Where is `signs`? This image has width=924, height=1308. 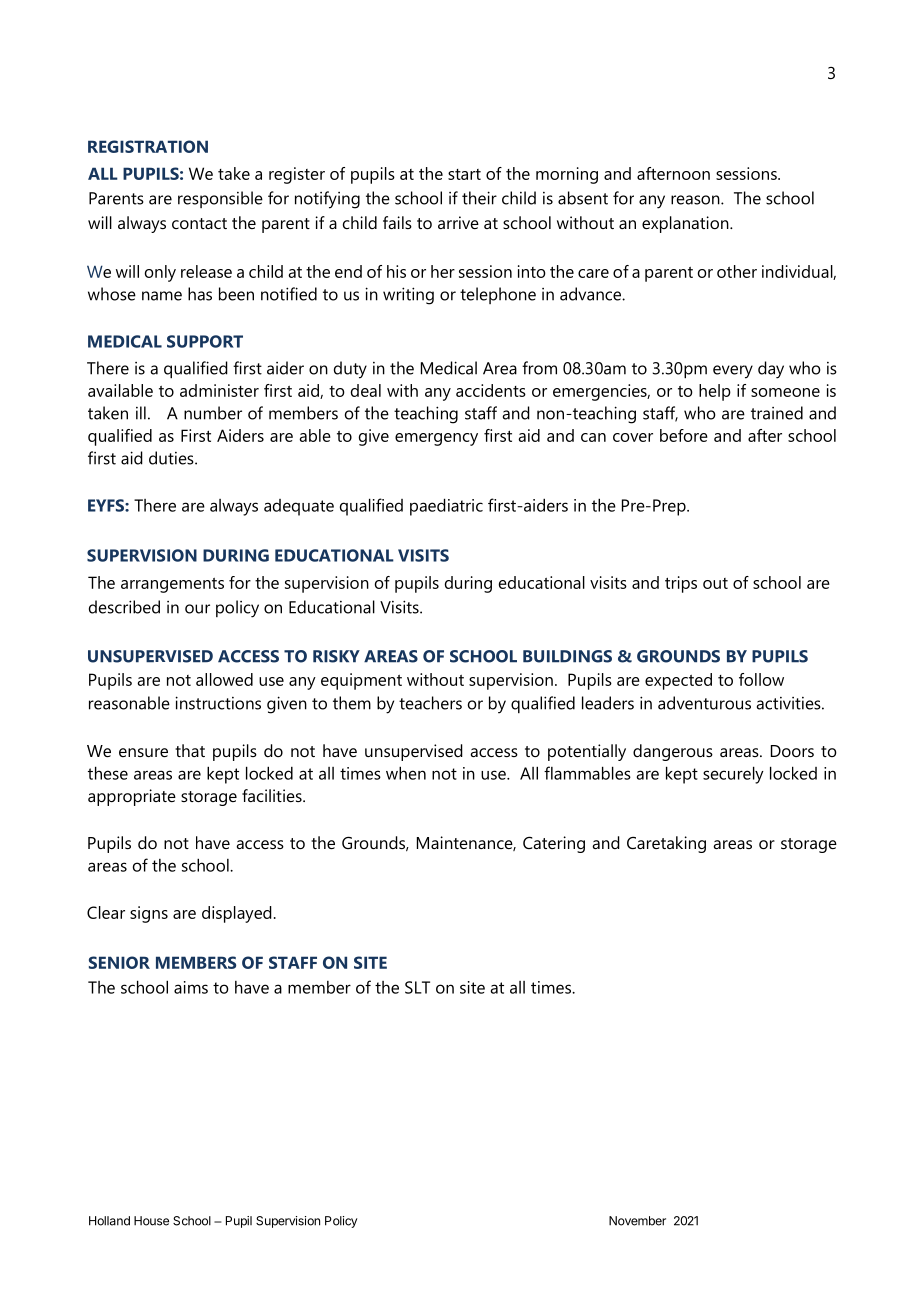
signs is located at coordinates (149, 914).
